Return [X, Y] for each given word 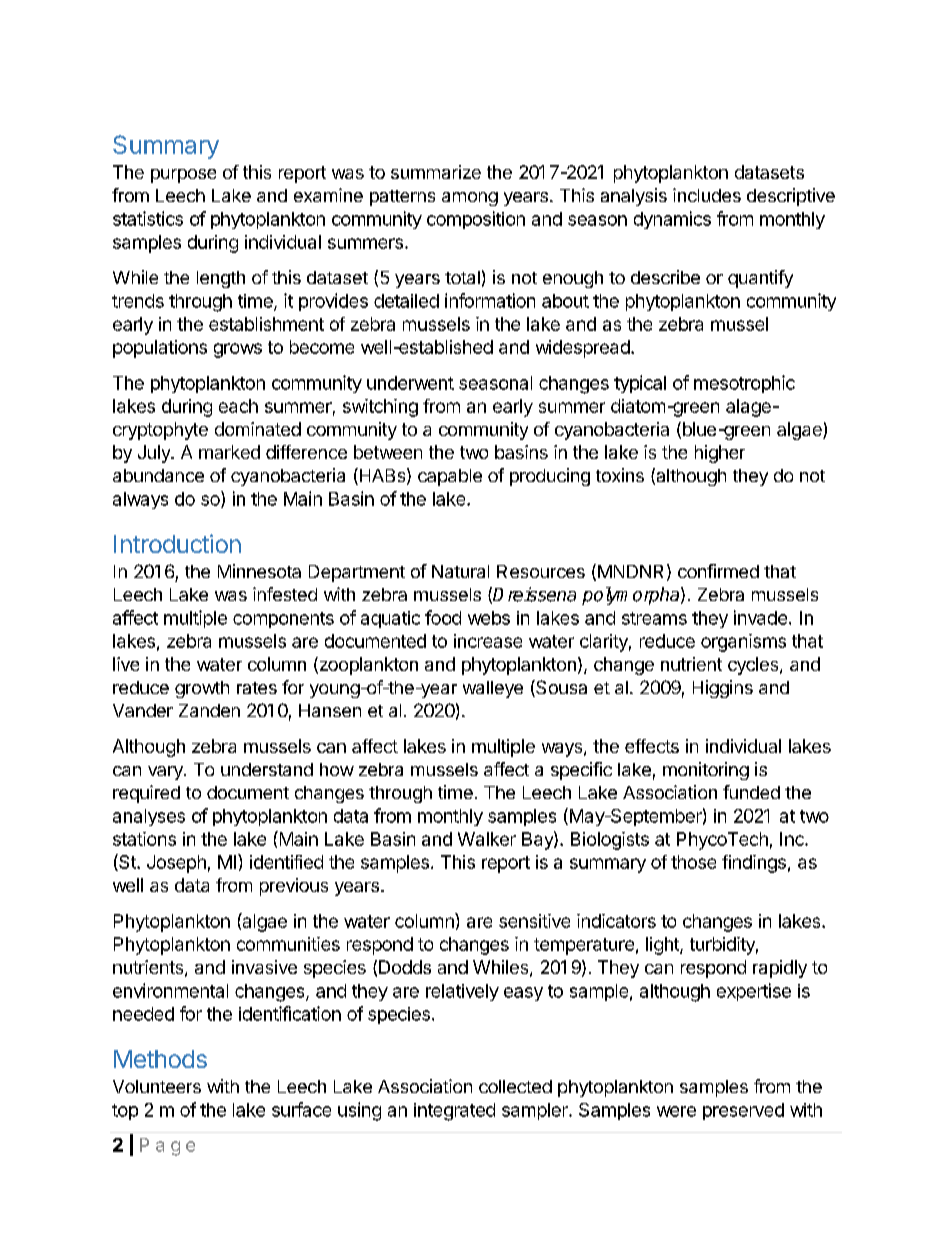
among [470, 199]
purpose [183, 176]
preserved [743, 1111]
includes [707, 195]
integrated [454, 1112]
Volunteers [157, 1086]
